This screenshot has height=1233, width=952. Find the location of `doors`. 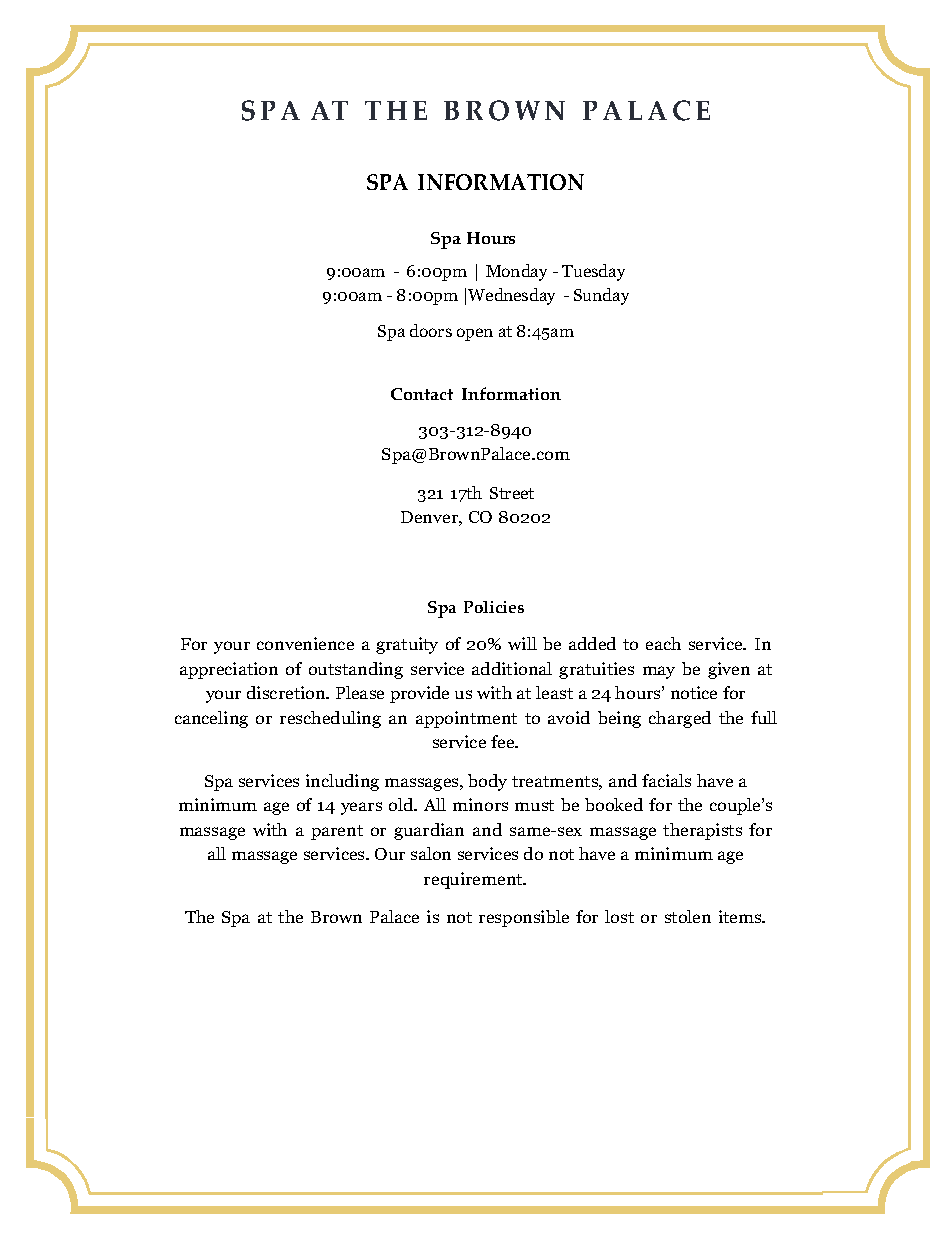

doors is located at coordinates (431, 330).
